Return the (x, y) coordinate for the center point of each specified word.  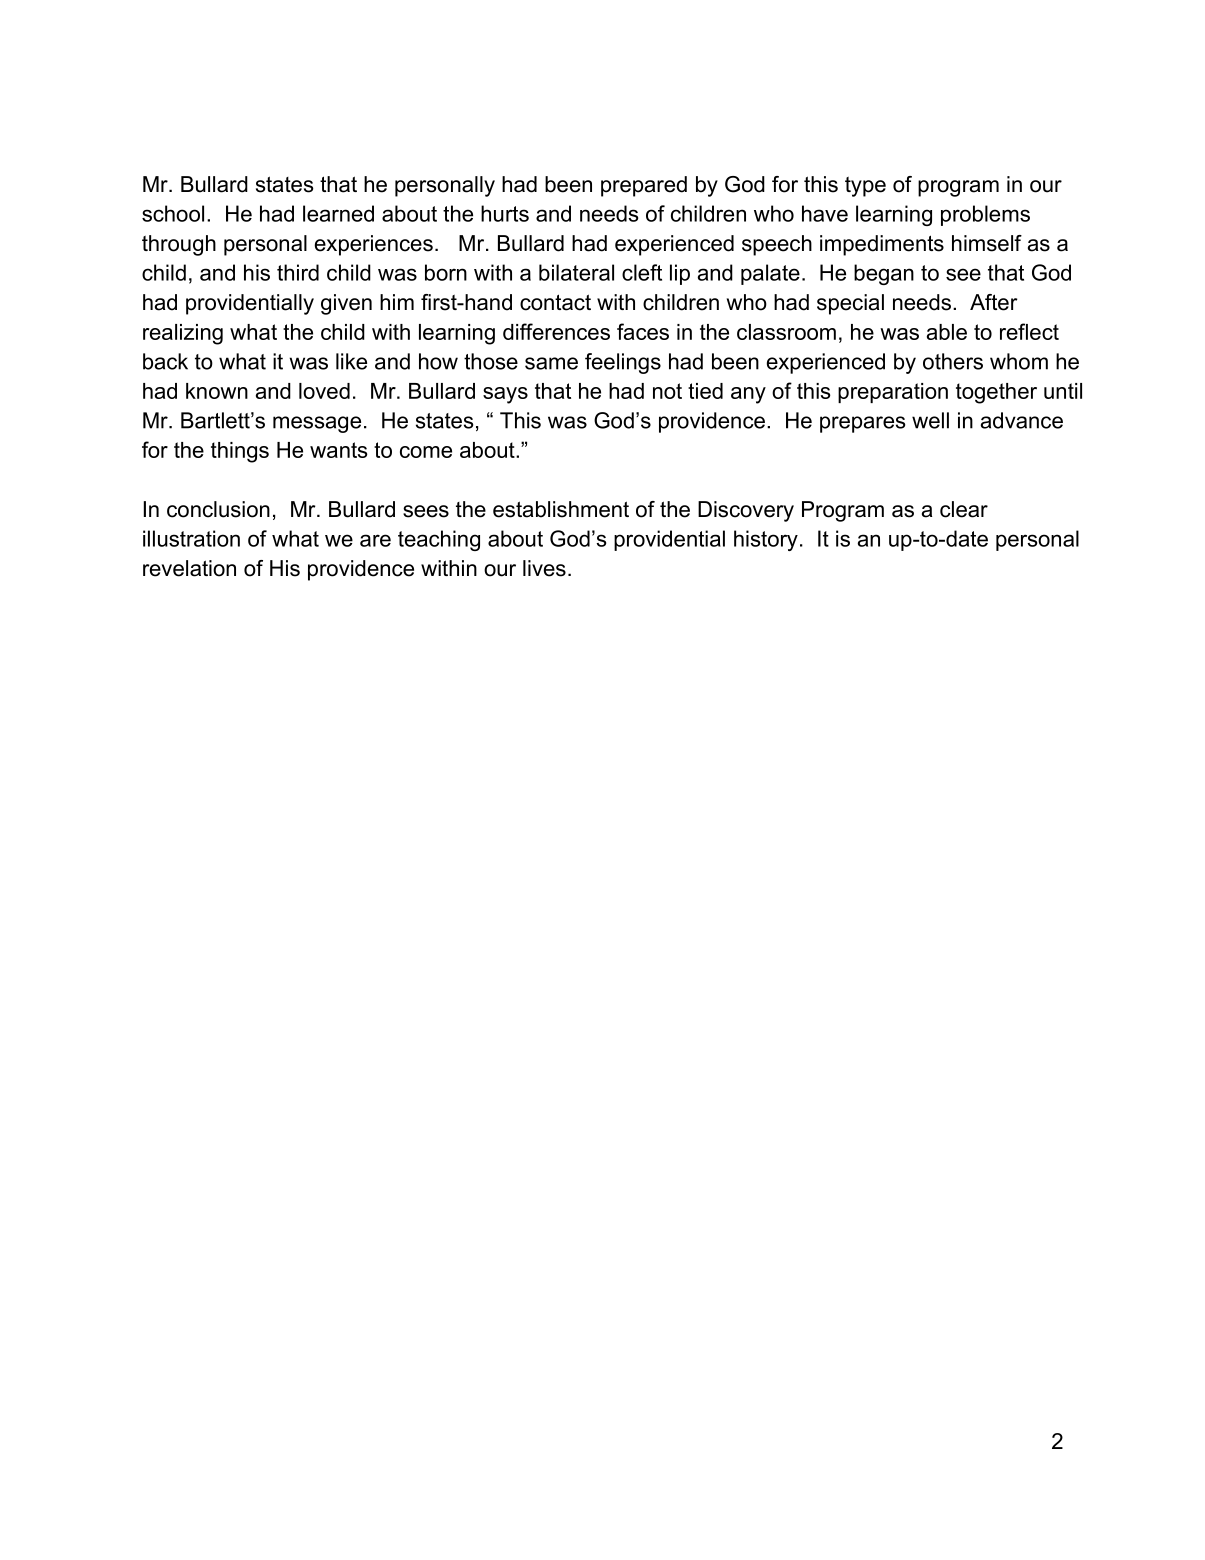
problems (985, 215)
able (947, 332)
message (317, 424)
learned (338, 213)
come (426, 452)
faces (643, 331)
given (346, 304)
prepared (644, 186)
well (930, 420)
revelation (189, 568)
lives (544, 568)
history (766, 540)
